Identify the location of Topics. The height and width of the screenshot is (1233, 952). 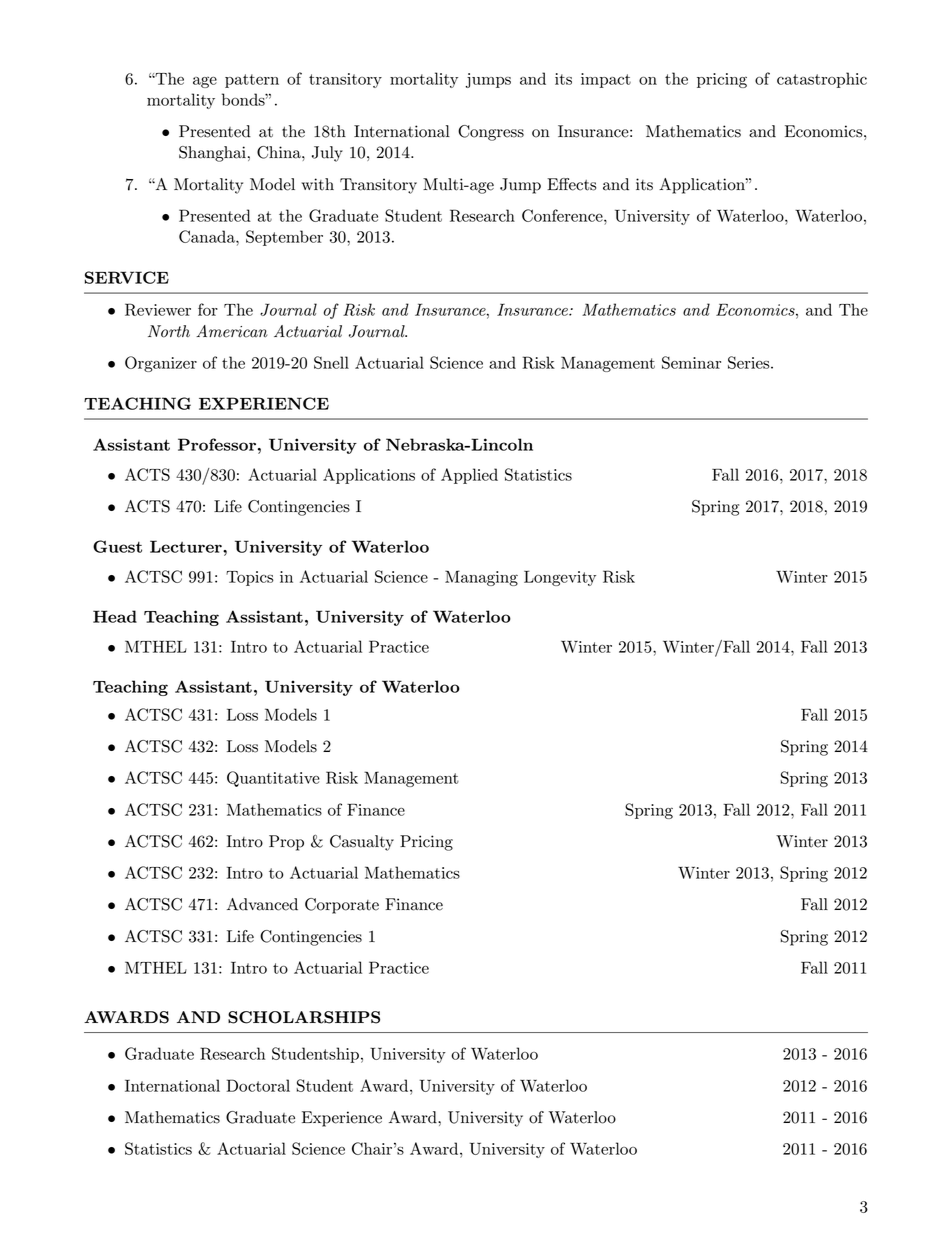
(250, 578).
